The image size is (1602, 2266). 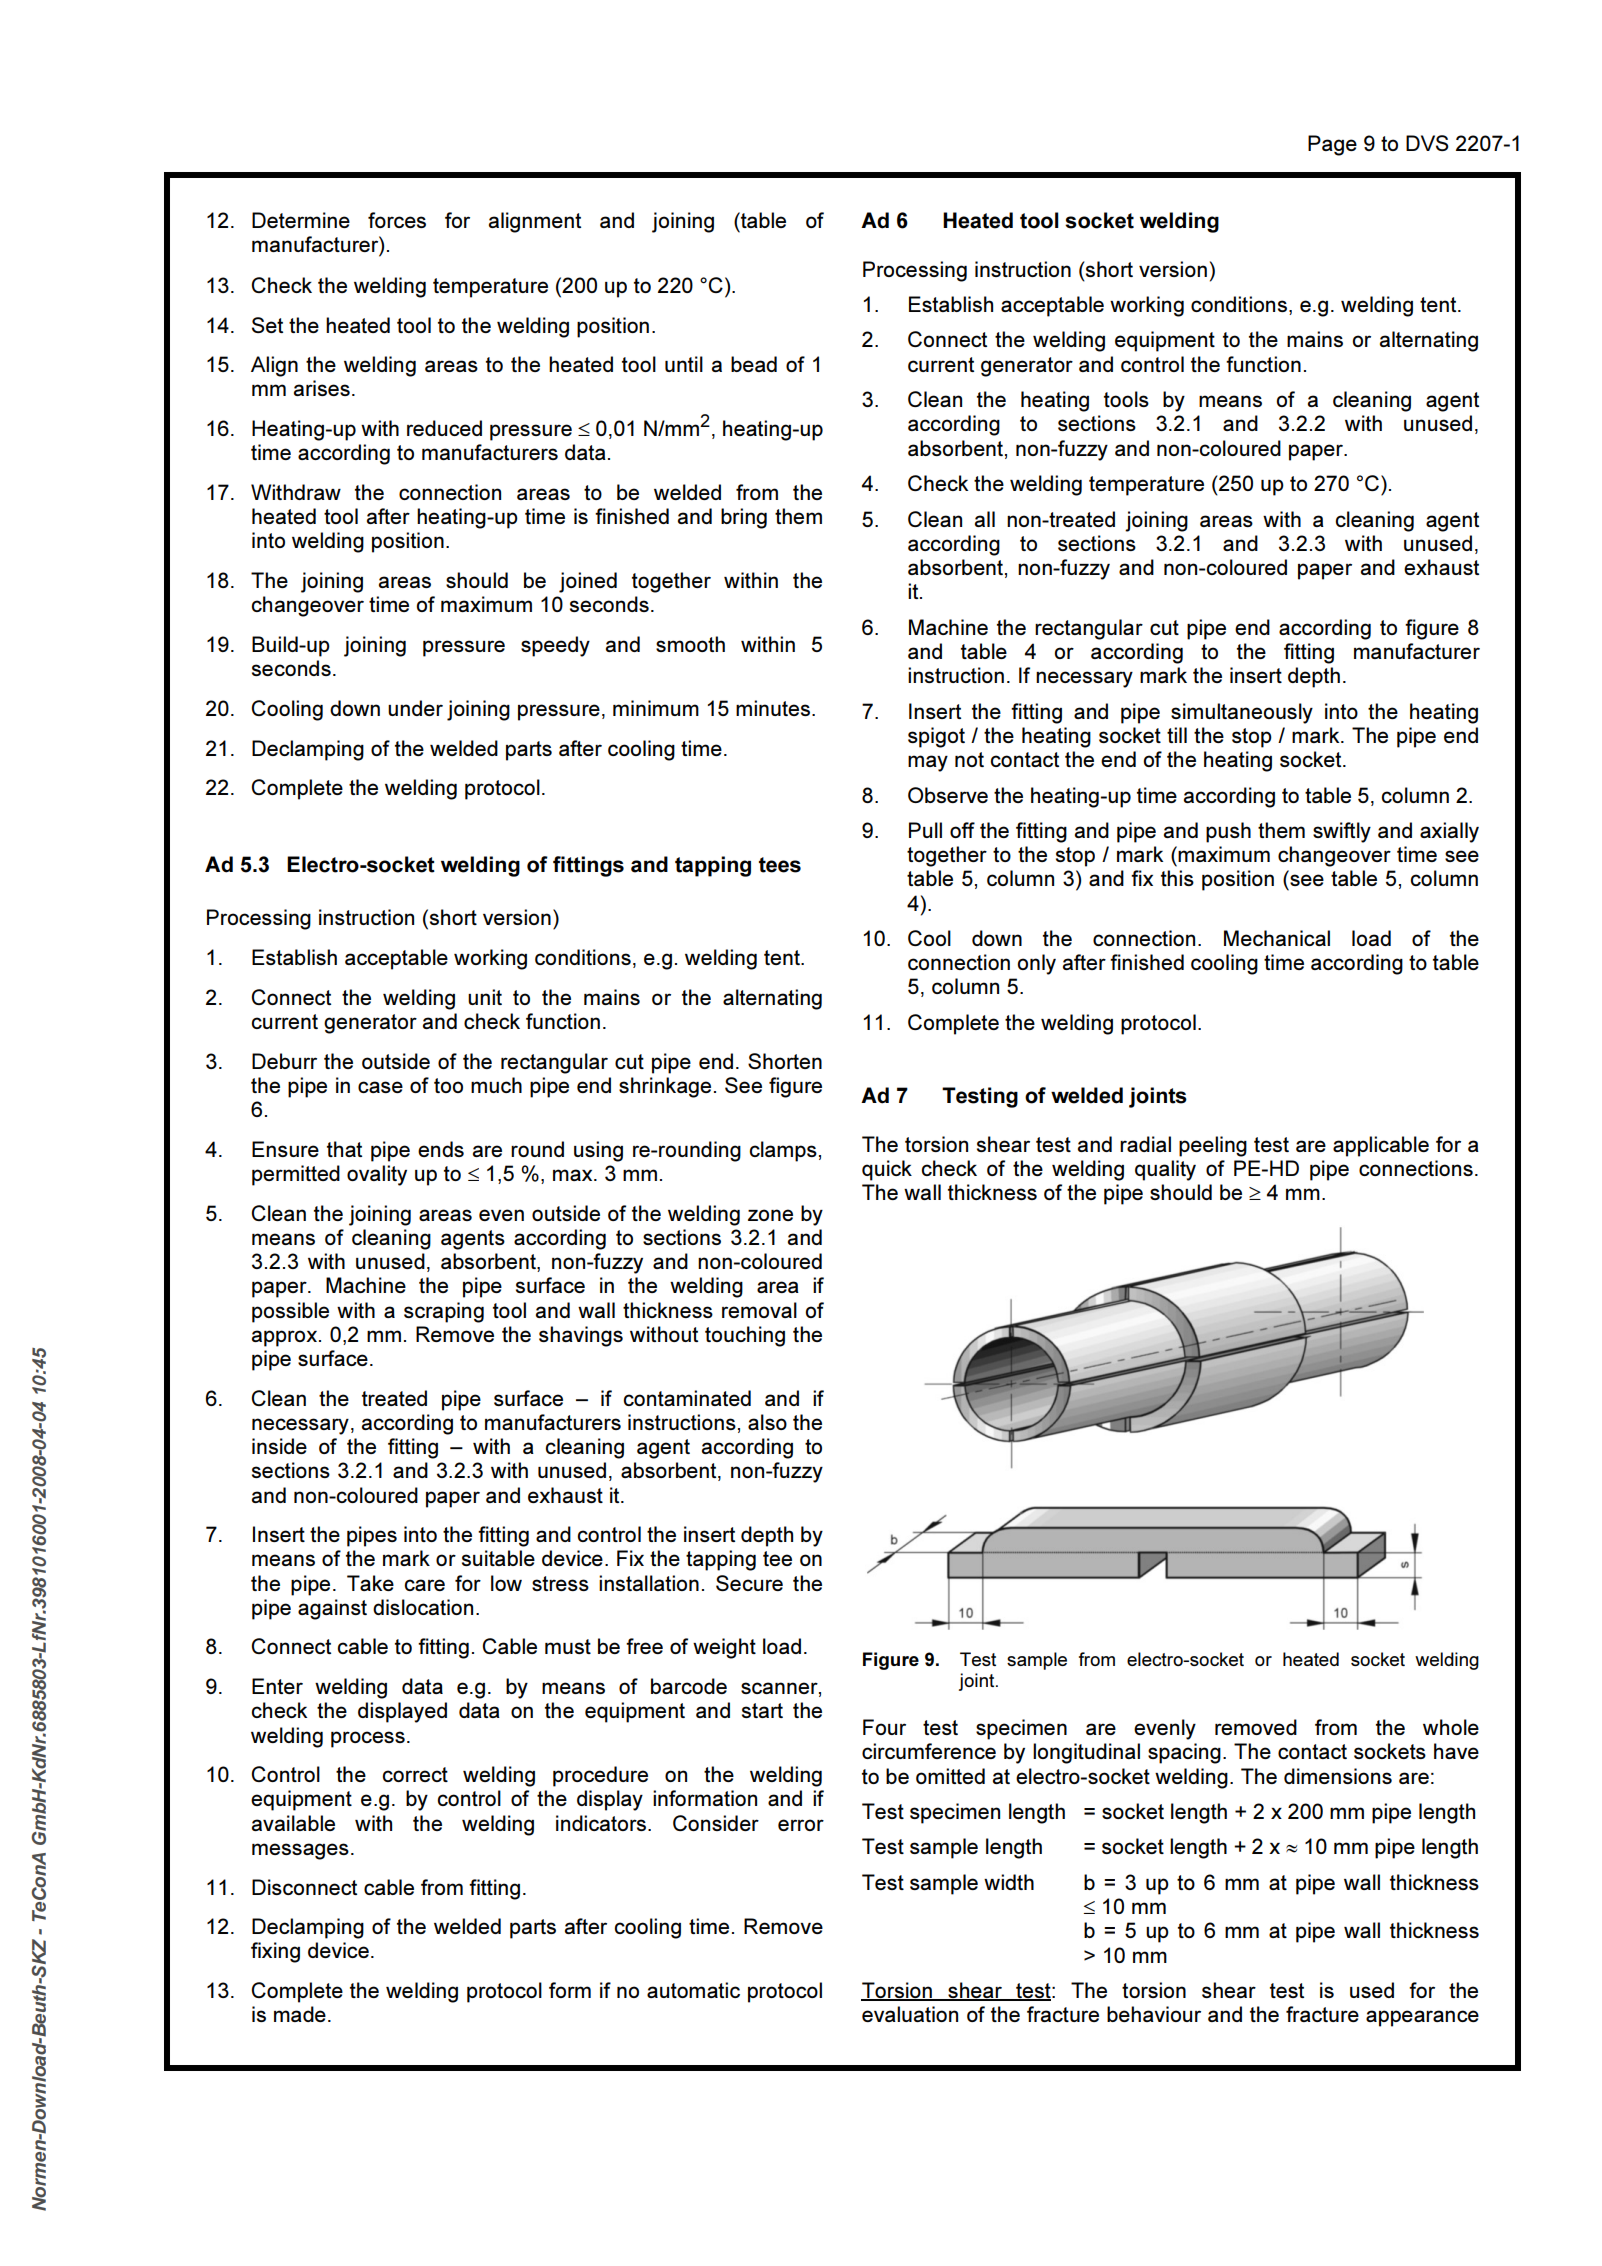 What do you see at coordinates (380, 1087) in the document?
I see `case` at bounding box center [380, 1087].
